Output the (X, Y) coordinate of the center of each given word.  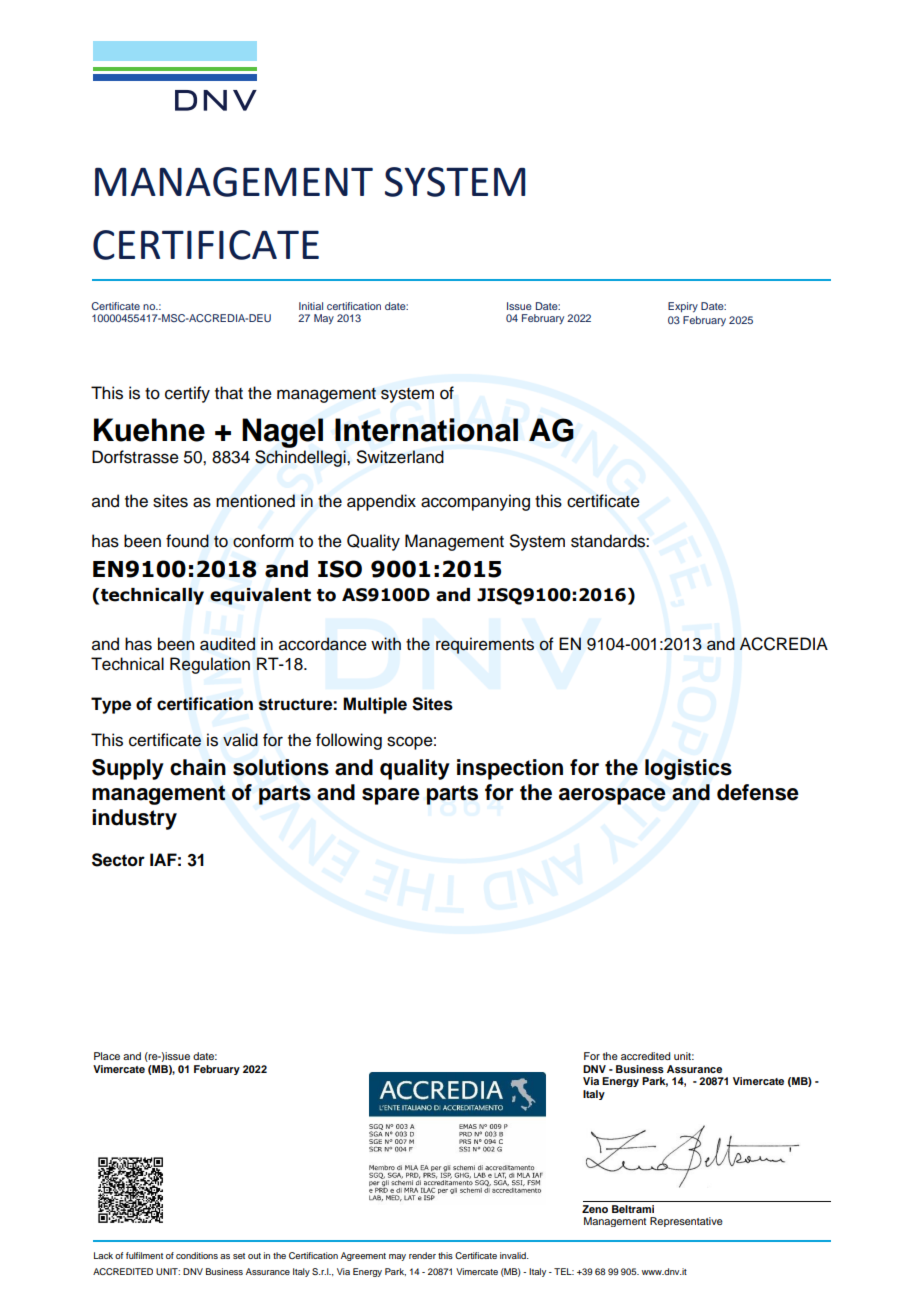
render (422, 1255)
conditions (197, 1255)
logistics (688, 769)
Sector (118, 860)
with (386, 643)
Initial (311, 306)
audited (227, 644)
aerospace (612, 796)
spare (391, 796)
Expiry (683, 307)
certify (187, 394)
